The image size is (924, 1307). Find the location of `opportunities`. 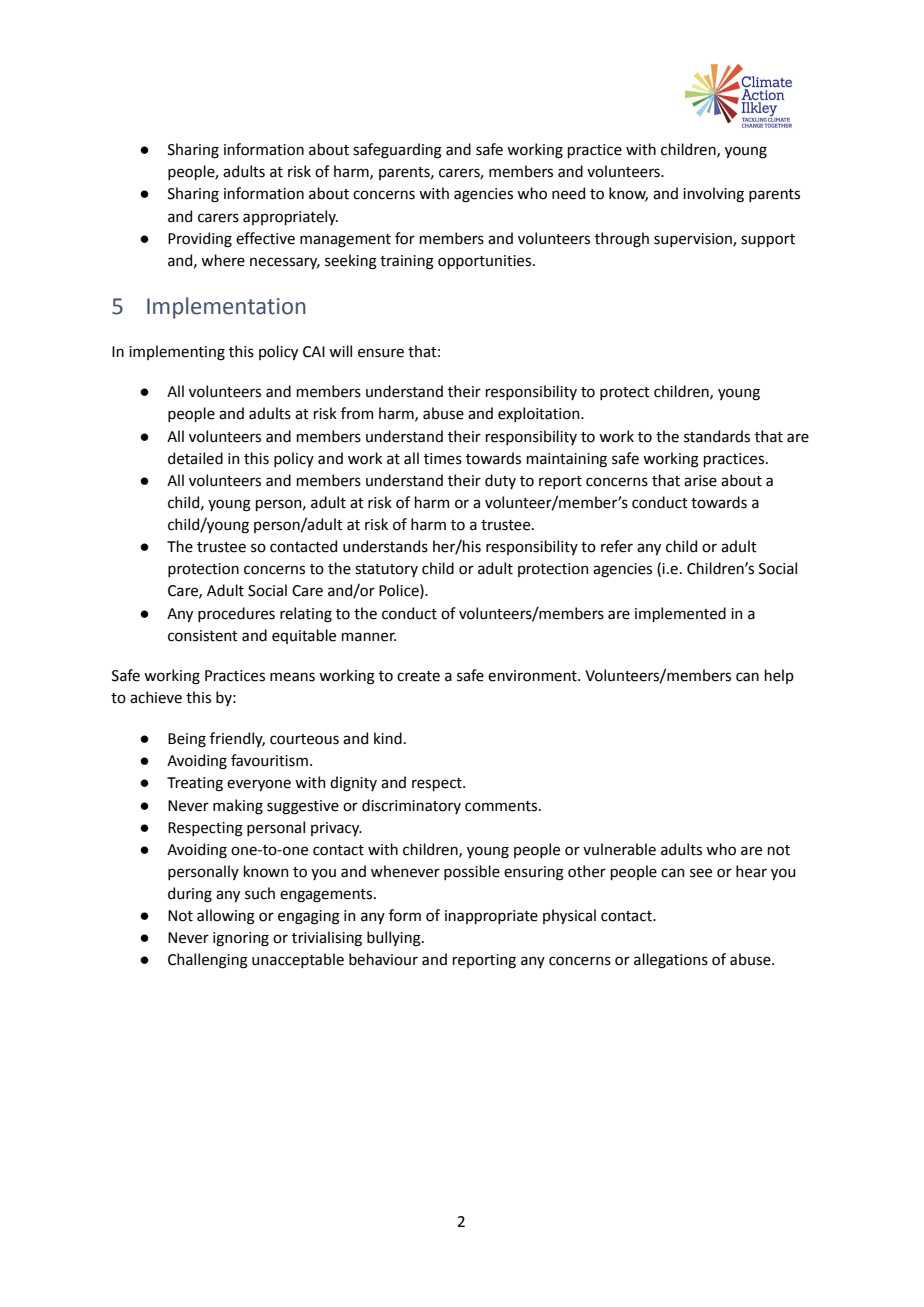

opportunities is located at coordinates (486, 262).
